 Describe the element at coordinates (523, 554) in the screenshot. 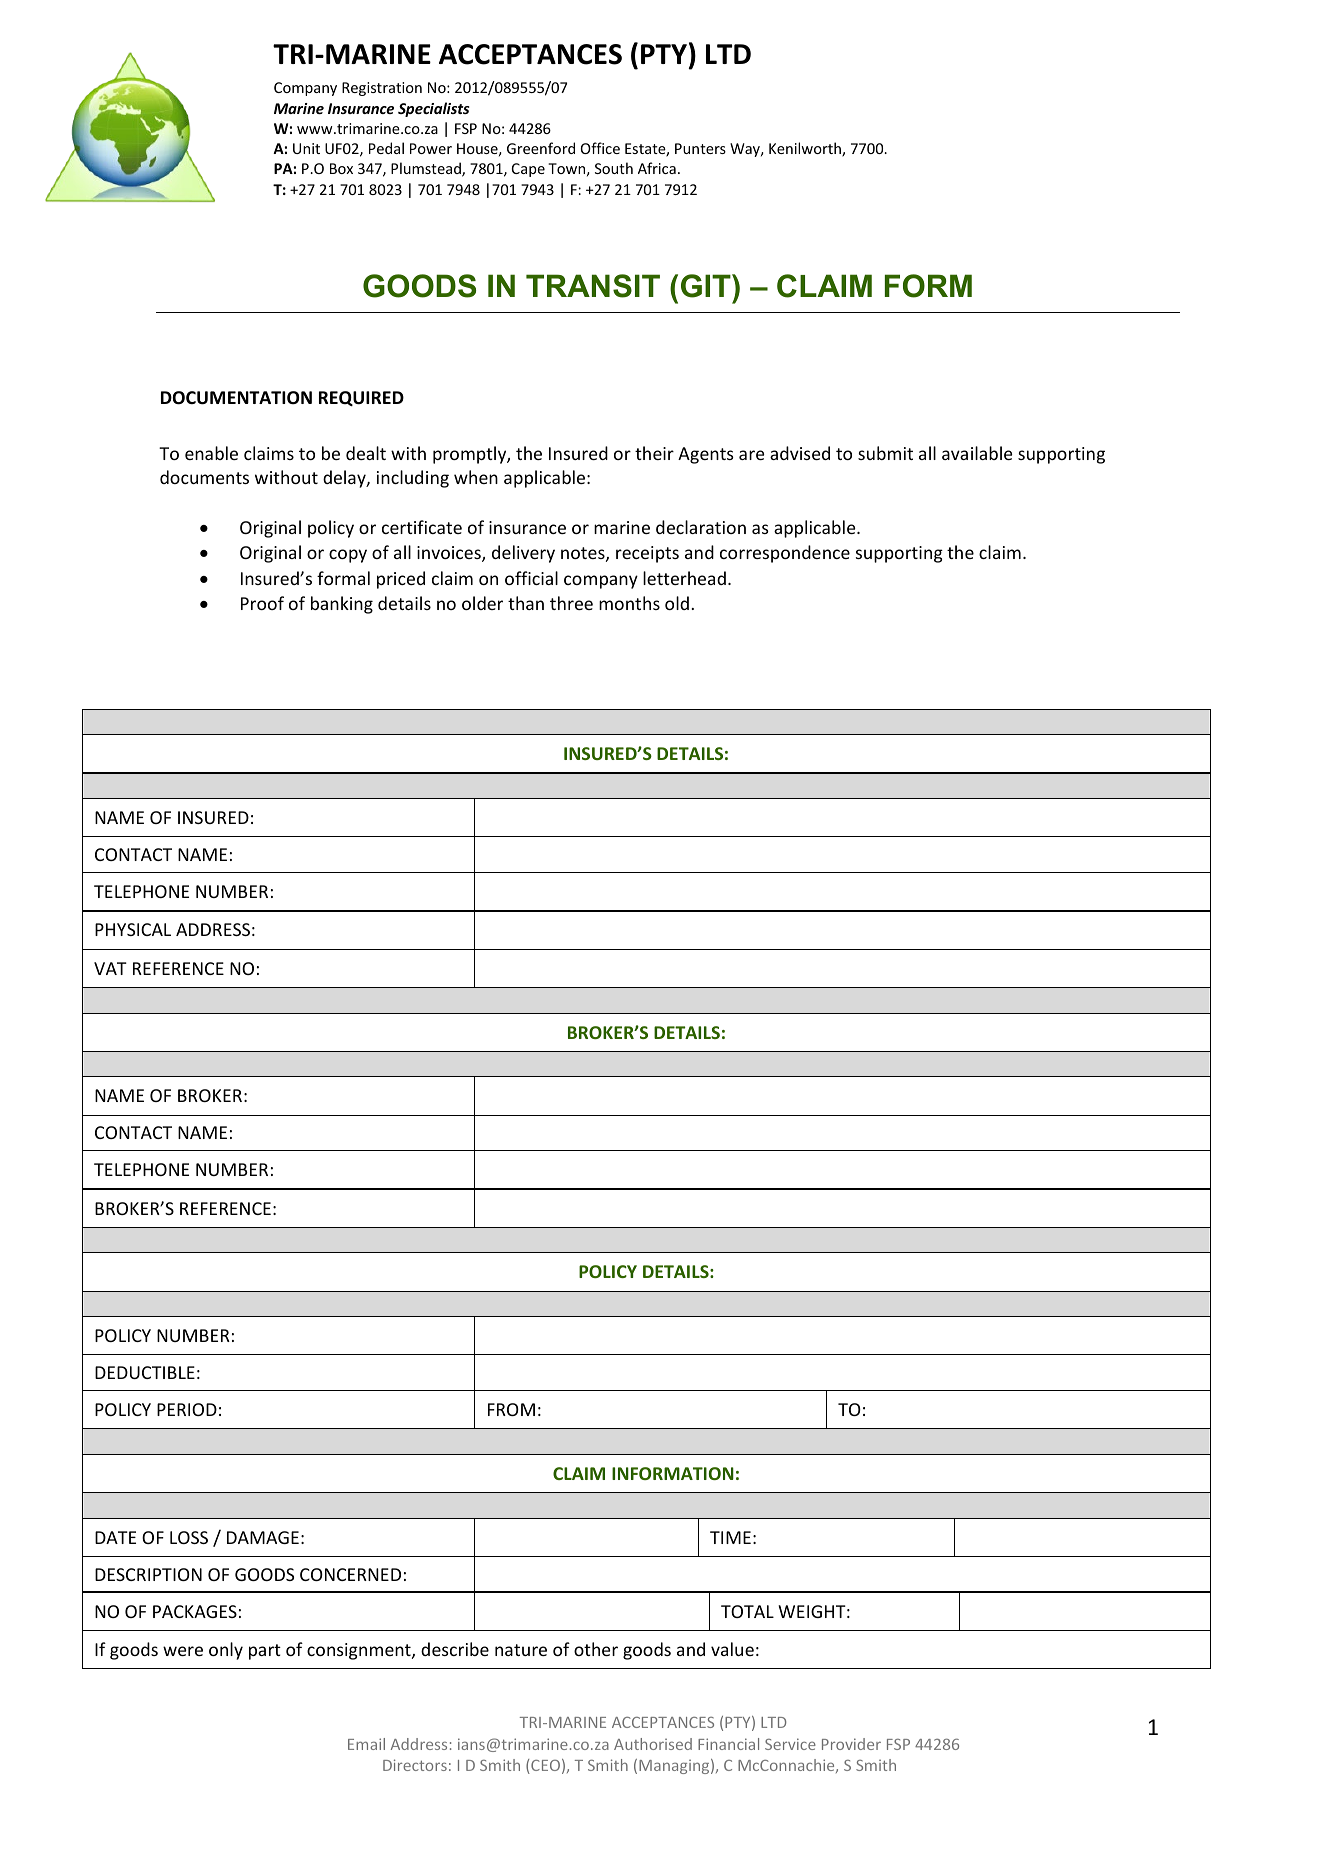

I see `delivery` at that location.
